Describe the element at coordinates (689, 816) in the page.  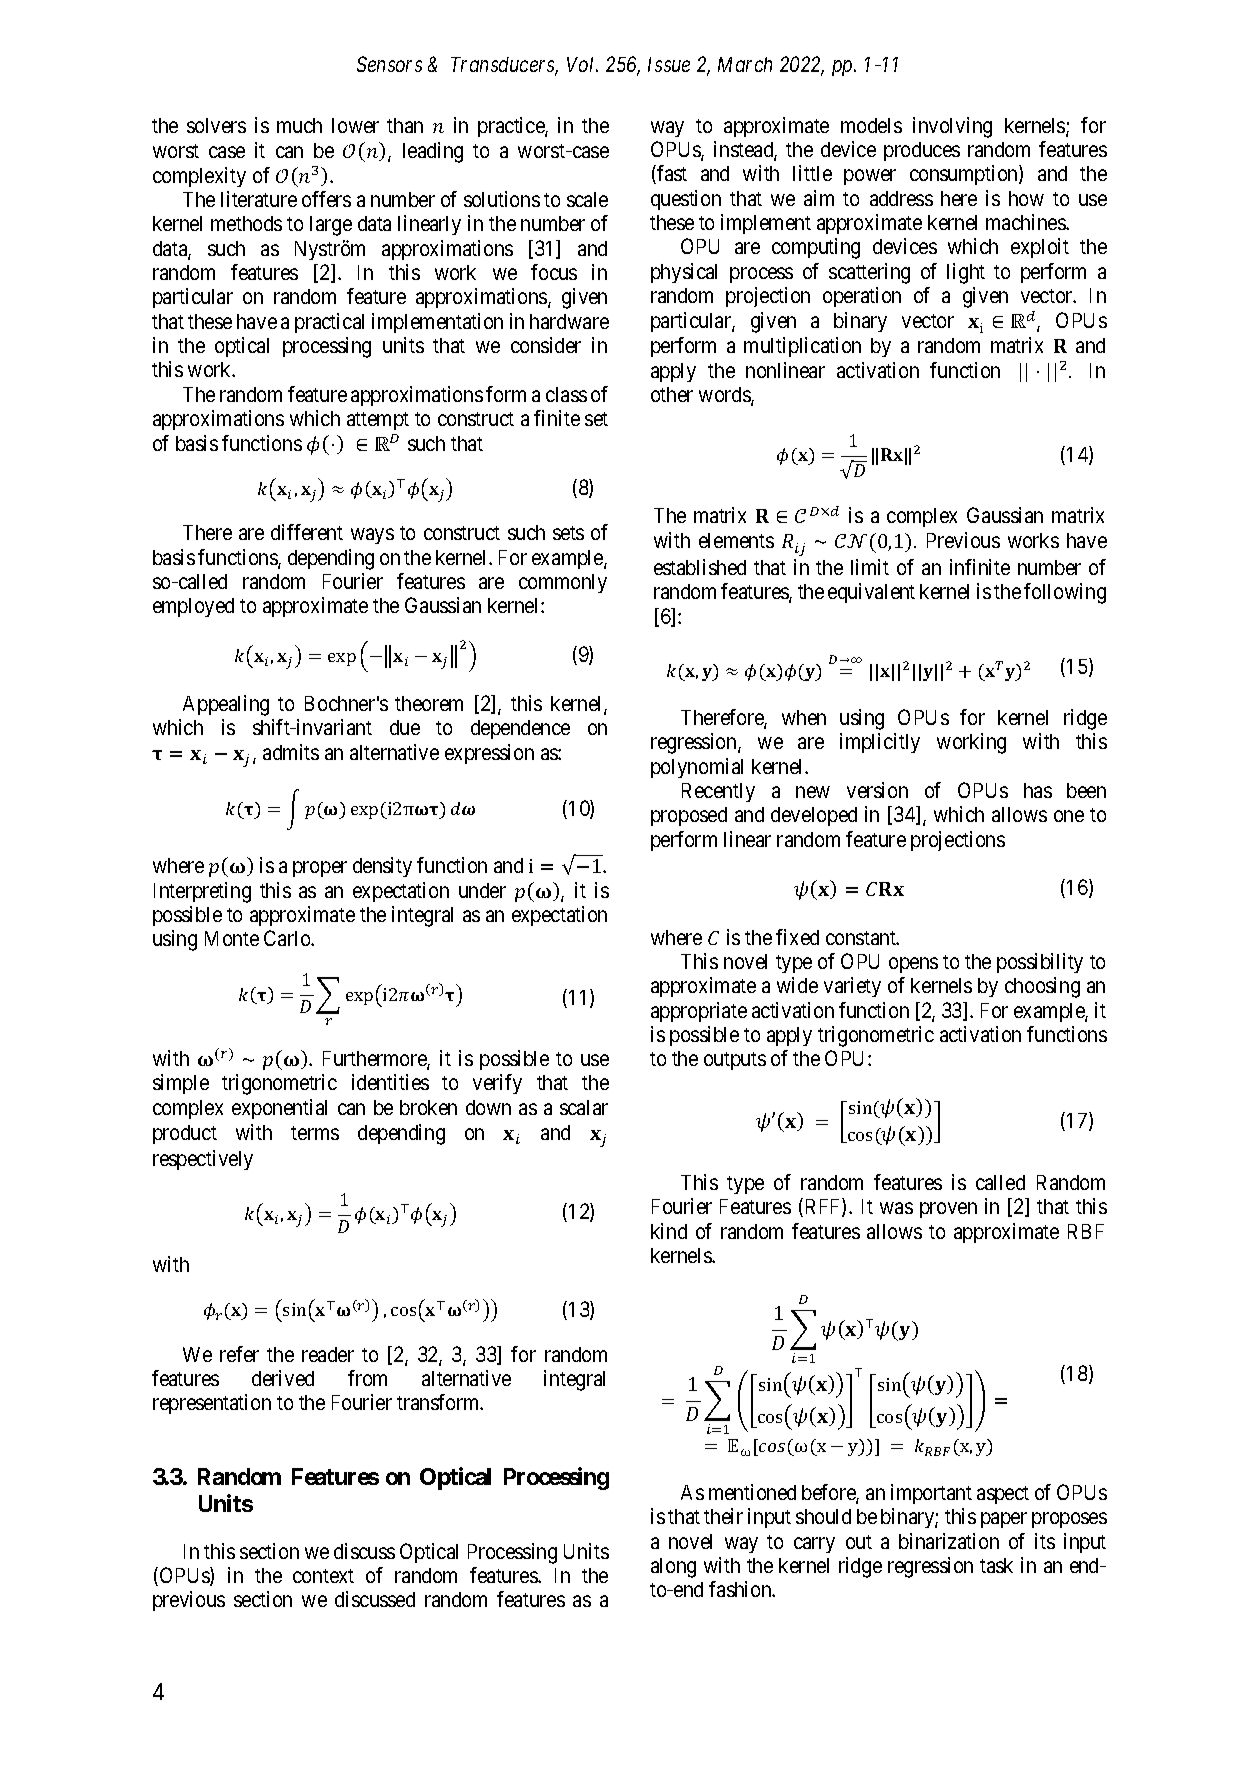
I see `proposed` at that location.
